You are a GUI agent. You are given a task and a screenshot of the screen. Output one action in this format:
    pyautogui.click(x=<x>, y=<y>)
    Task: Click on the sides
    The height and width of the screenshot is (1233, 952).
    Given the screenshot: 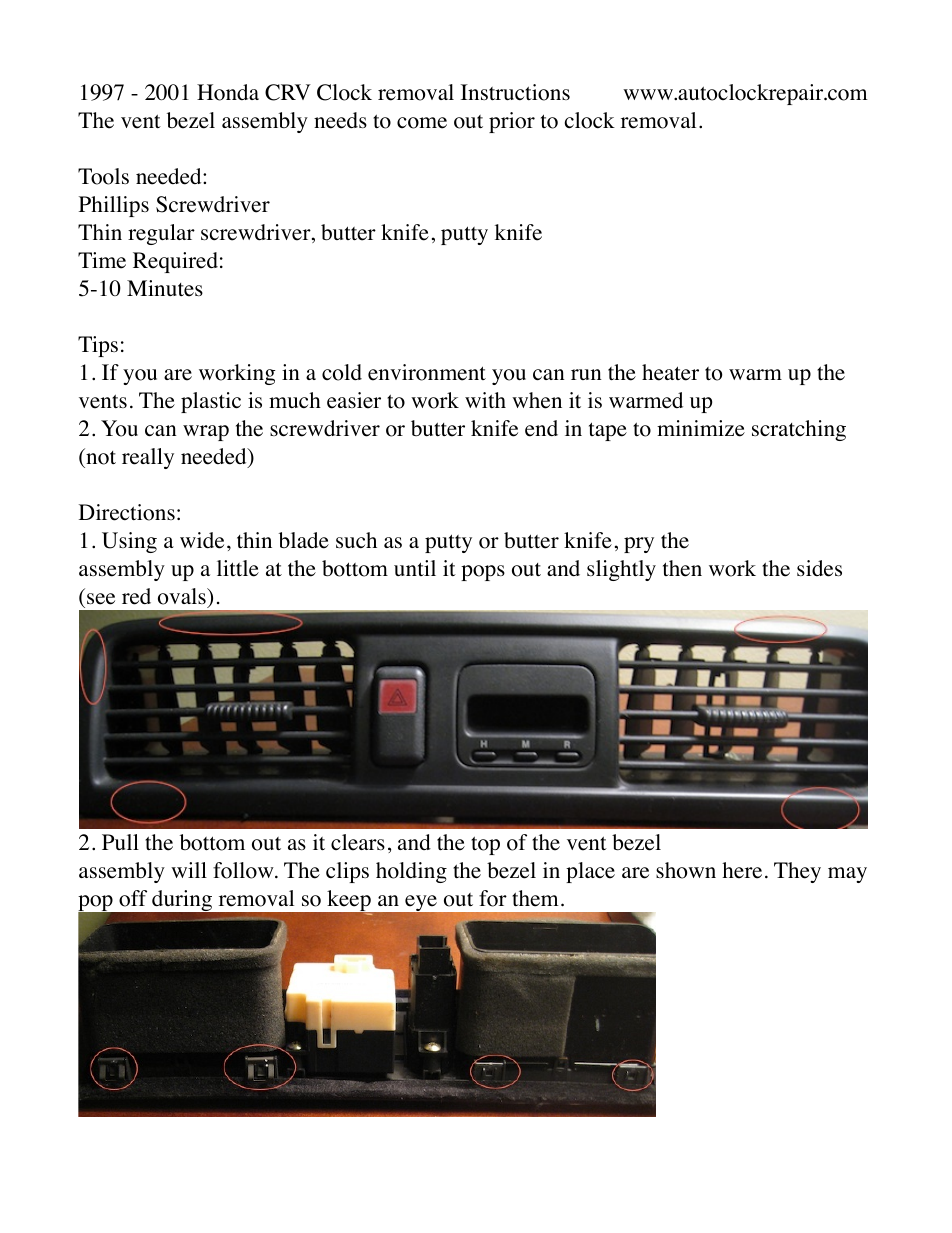 What is the action you would take?
    pyautogui.click(x=819, y=568)
